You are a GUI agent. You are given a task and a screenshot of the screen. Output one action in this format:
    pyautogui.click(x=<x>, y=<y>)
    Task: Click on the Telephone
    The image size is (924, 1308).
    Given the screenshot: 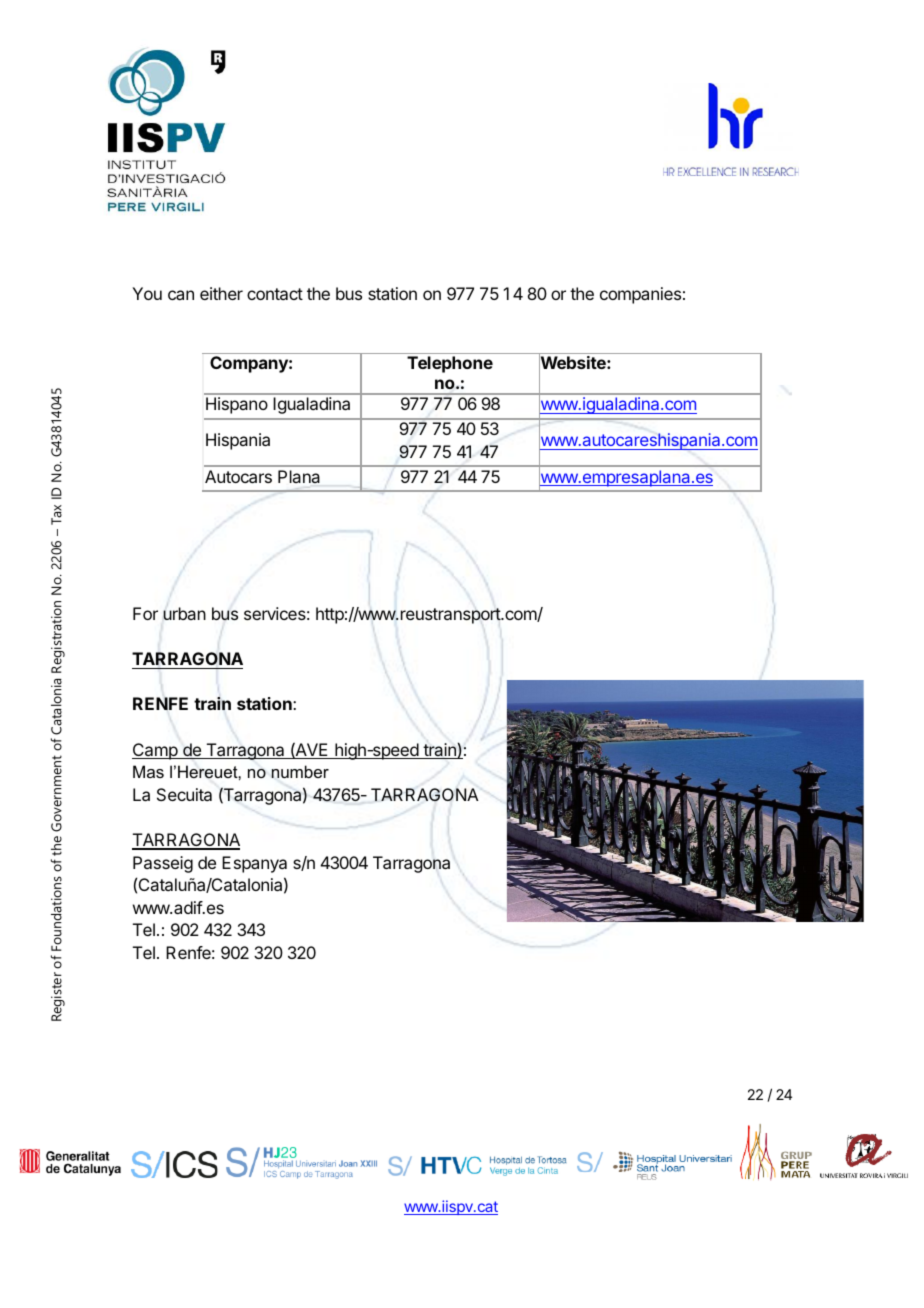 What is the action you would take?
    pyautogui.click(x=450, y=364)
